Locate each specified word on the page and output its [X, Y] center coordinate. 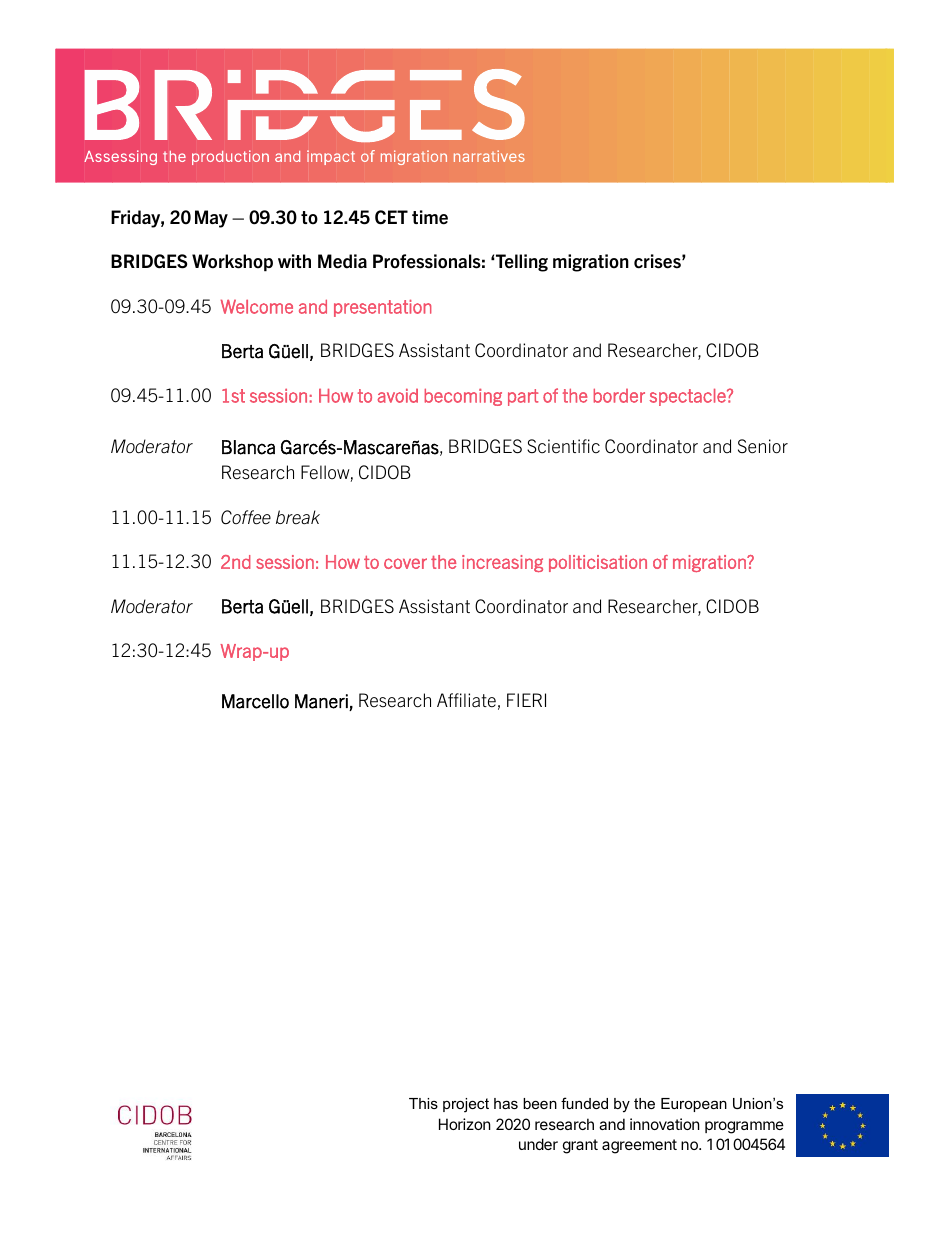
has [506, 1103]
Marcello [255, 701]
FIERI [526, 700]
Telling [521, 263]
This [423, 1103]
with [294, 261]
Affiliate [466, 700]
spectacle [688, 397]
